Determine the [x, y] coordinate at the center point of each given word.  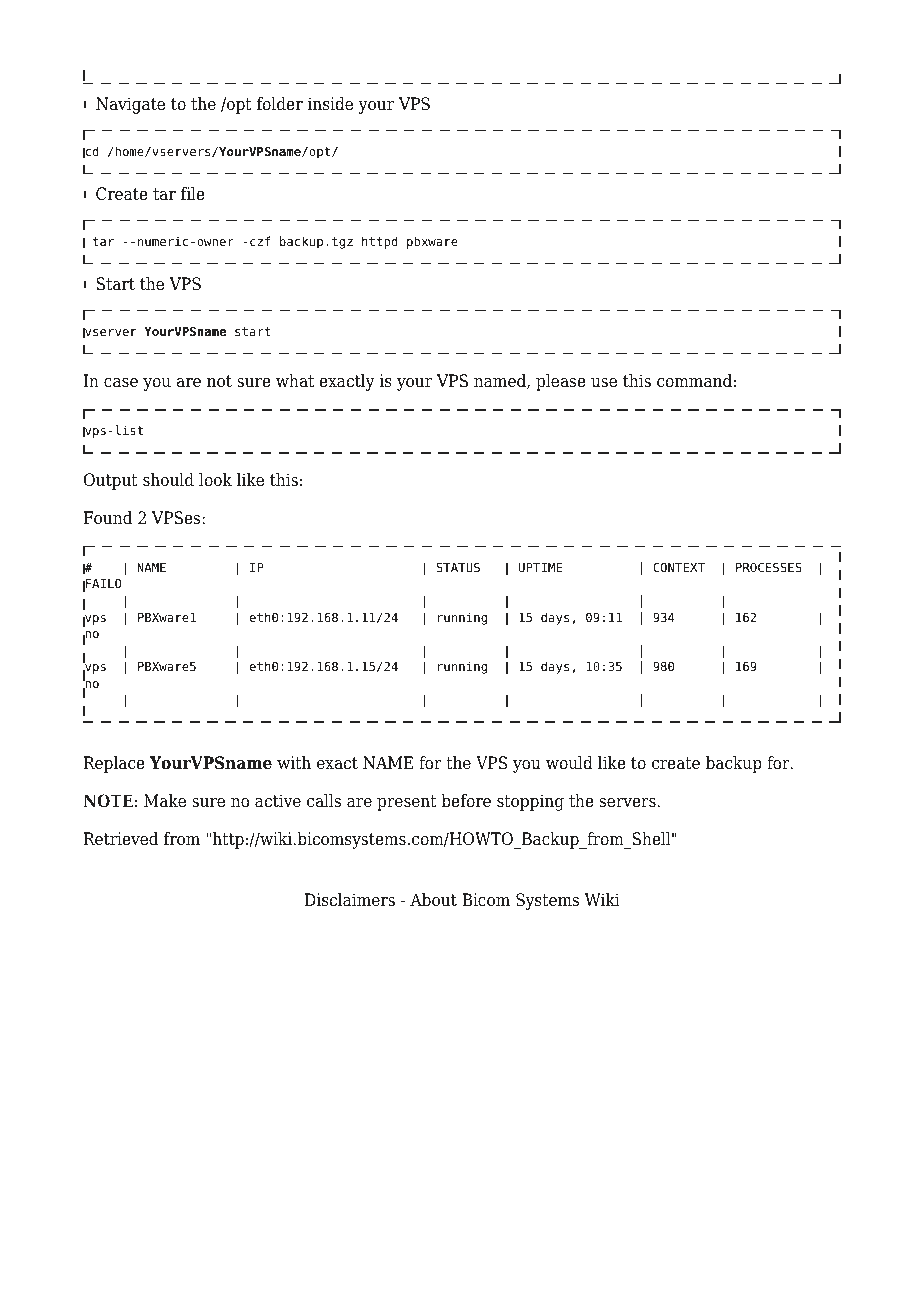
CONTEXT [679, 567]
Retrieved [121, 839]
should [168, 480]
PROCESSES [769, 567]
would [569, 763]
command [694, 381]
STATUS [458, 567]
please [561, 382]
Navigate [130, 105]
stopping [530, 802]
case [121, 383]
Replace [114, 764]
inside [330, 104]
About [433, 900]
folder [280, 104]
